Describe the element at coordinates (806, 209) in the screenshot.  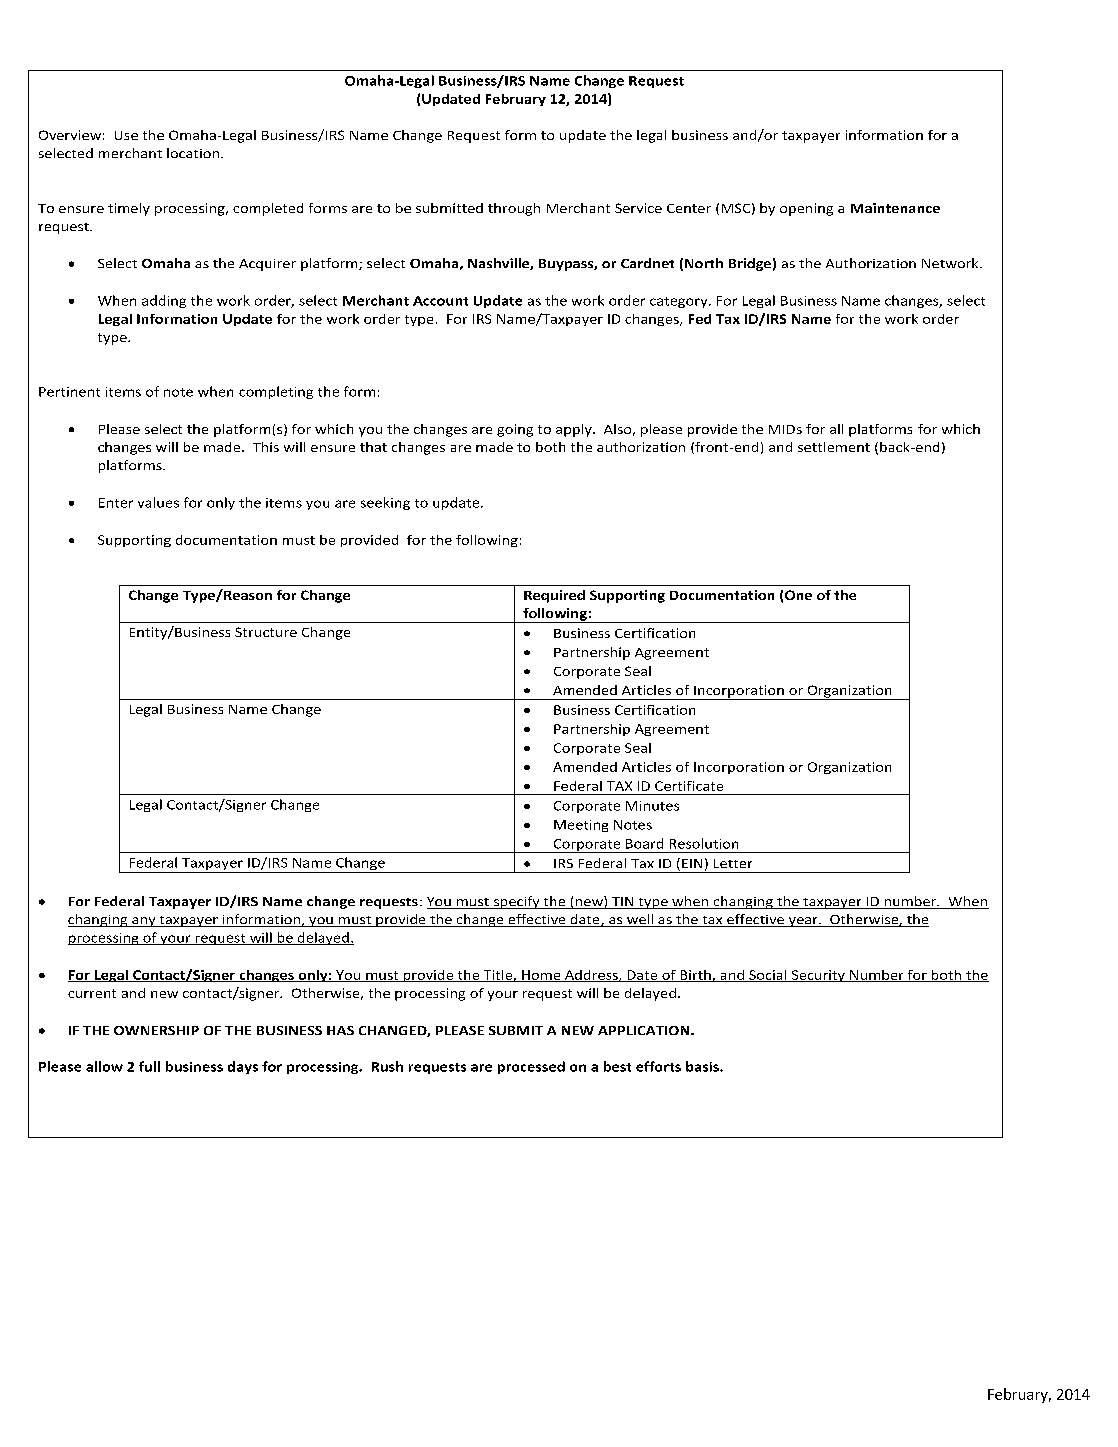
I see `opening` at that location.
